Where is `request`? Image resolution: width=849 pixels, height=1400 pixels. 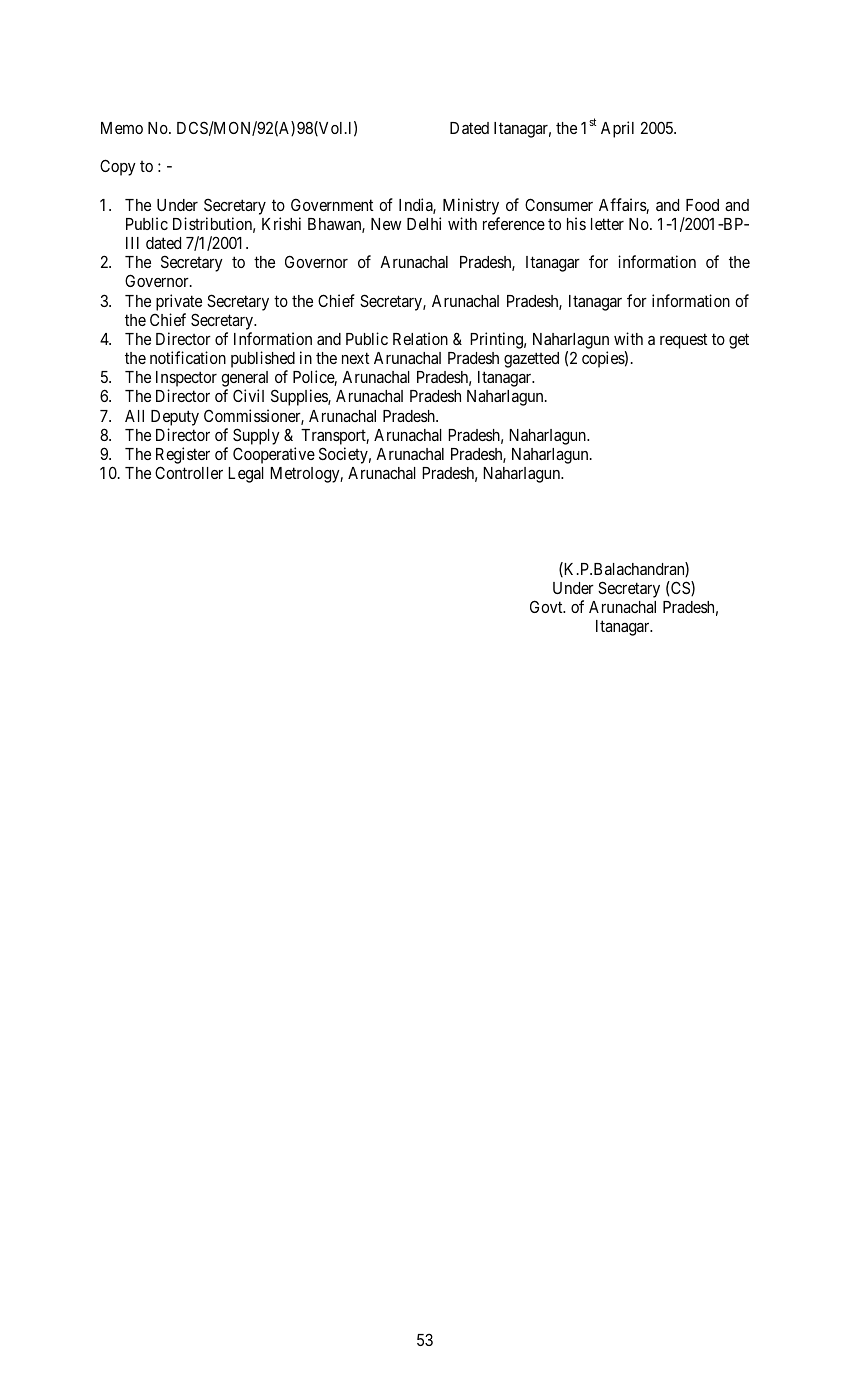 request is located at coordinates (683, 341).
